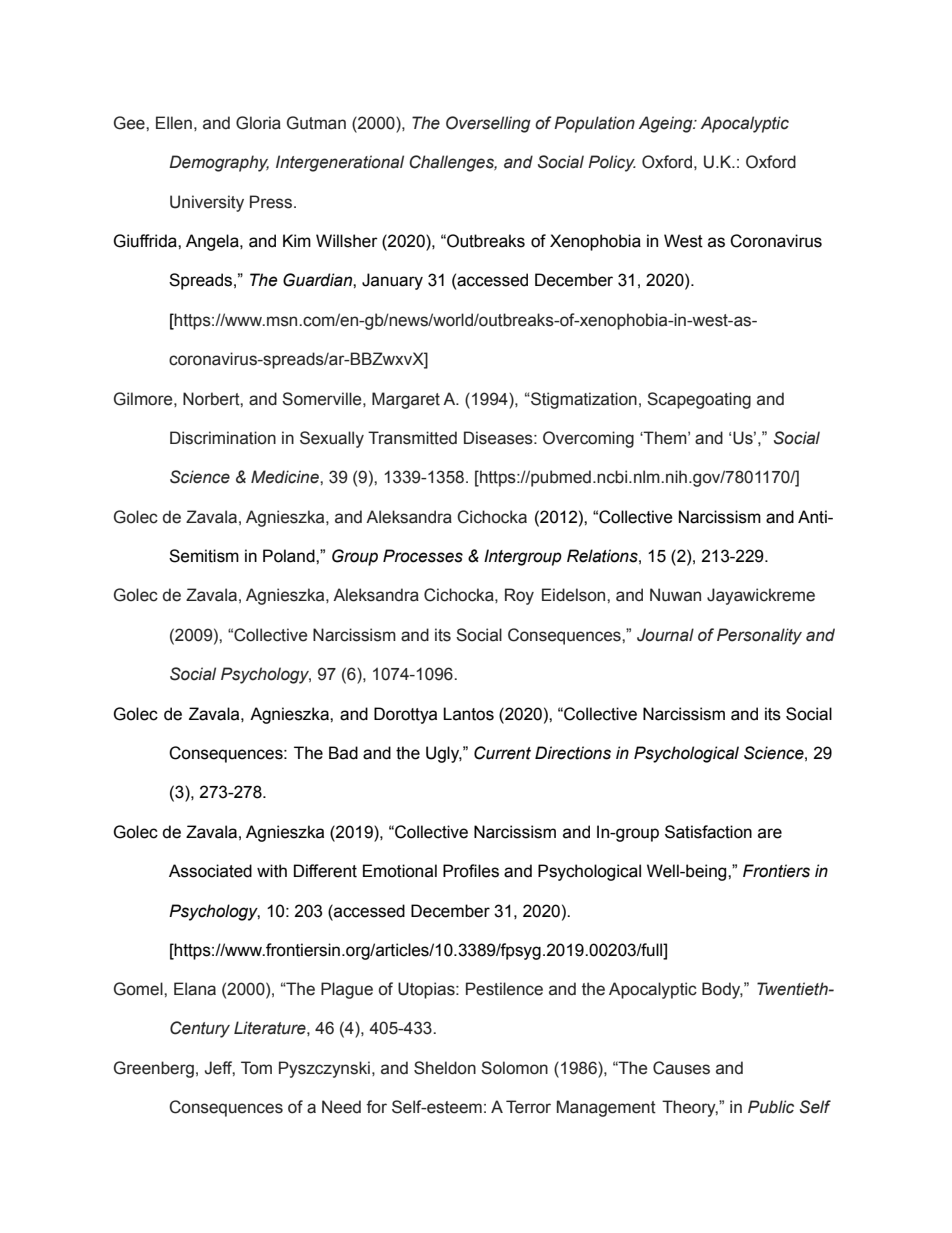 Image resolution: width=952 pixels, height=1233 pixels. What do you see at coordinates (759, 636) in the screenshot?
I see `Personality` at bounding box center [759, 636].
